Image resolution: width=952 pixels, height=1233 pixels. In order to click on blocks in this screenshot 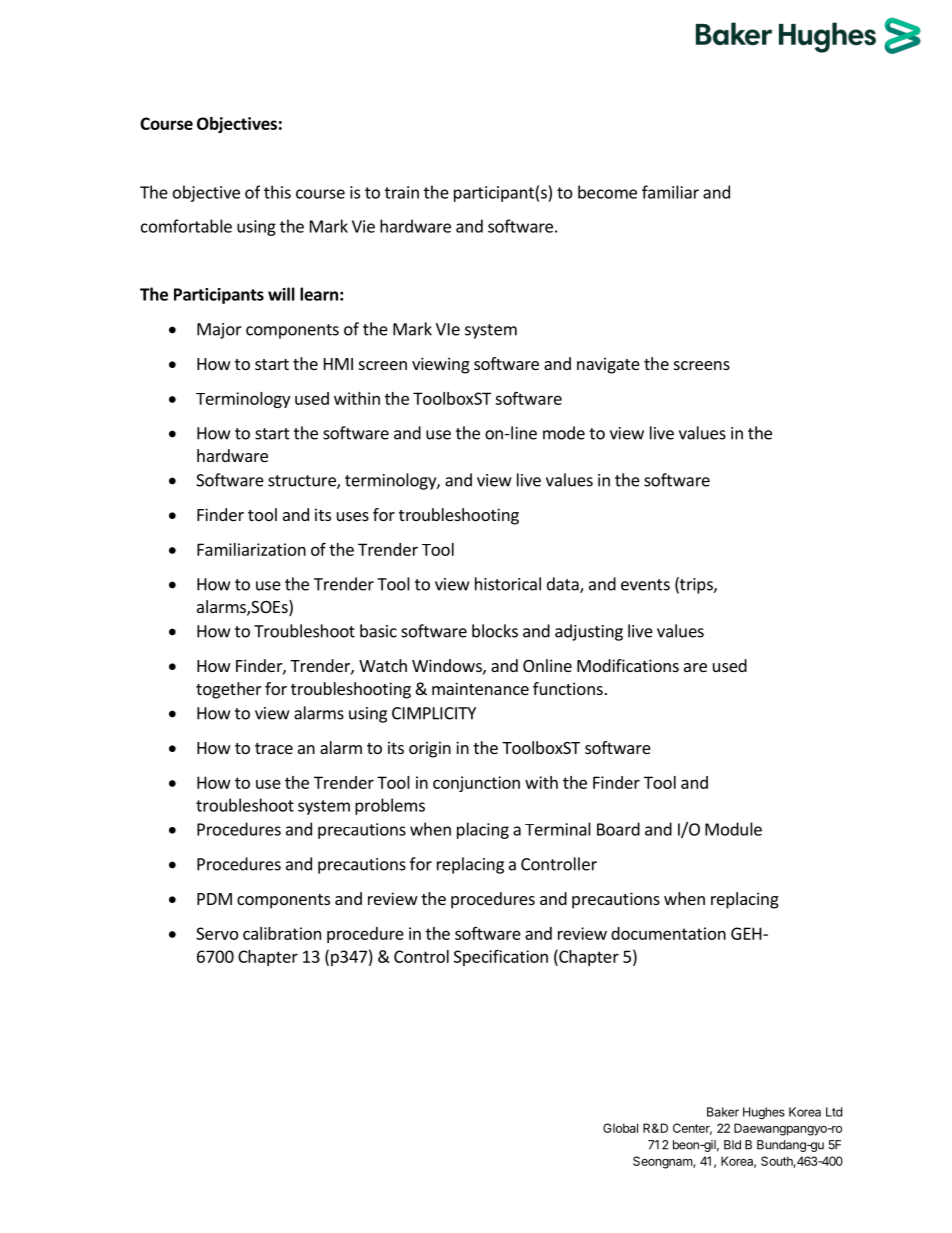, I will do `click(495, 631)`.
